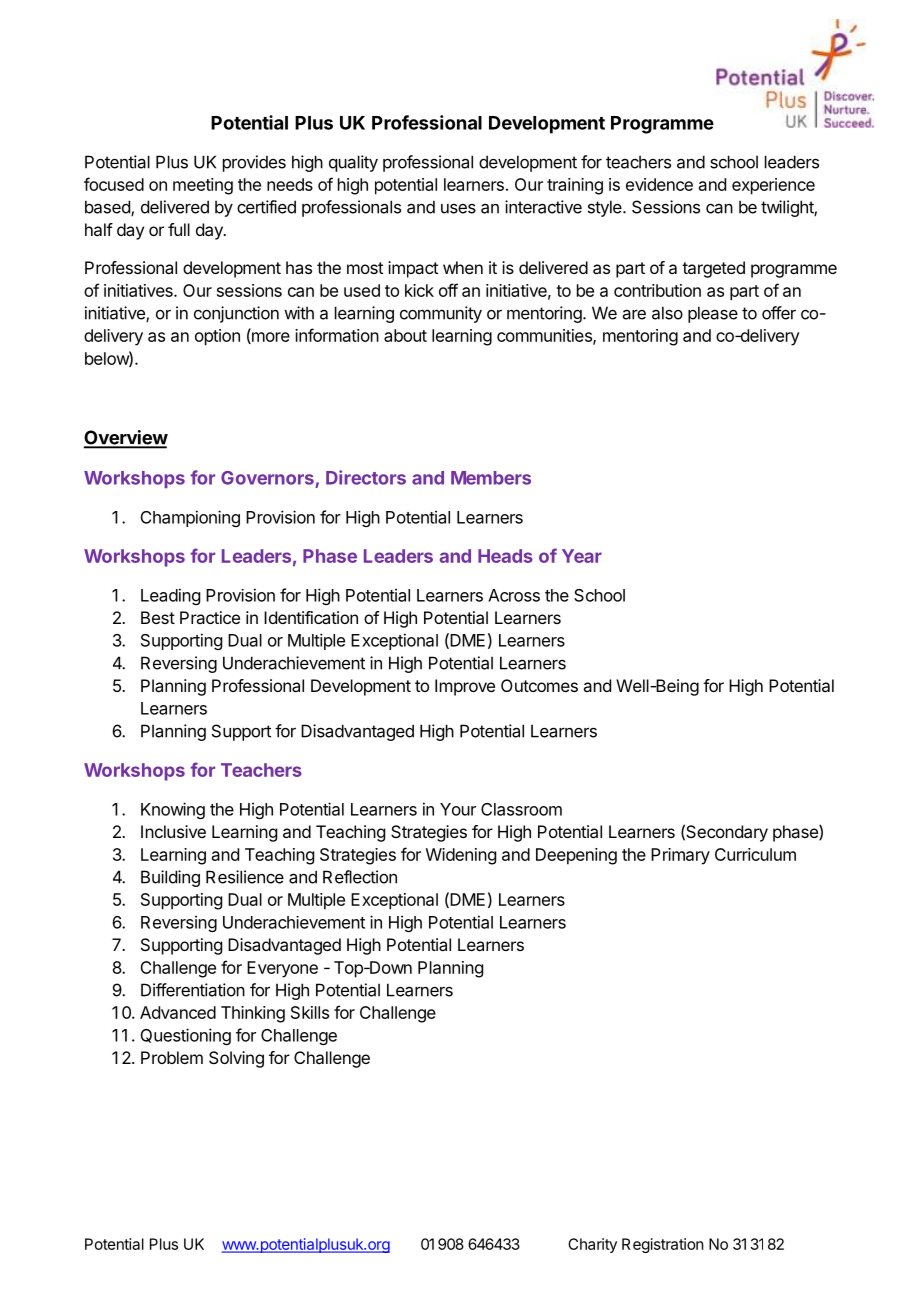  Describe the element at coordinates (465, 687) in the screenshot. I see `Improve` at that location.
